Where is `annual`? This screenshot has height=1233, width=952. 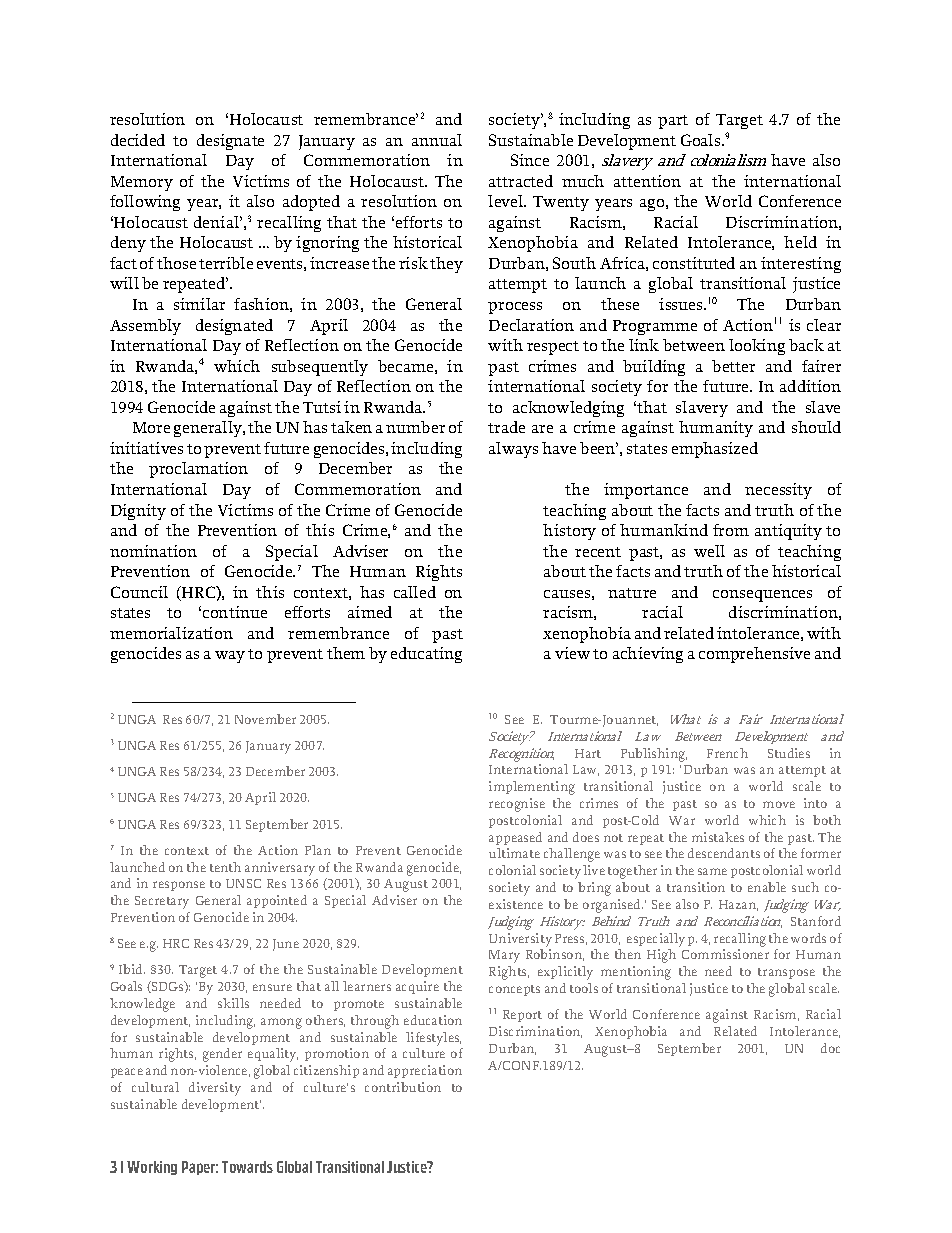 annual is located at coordinates (437, 140).
